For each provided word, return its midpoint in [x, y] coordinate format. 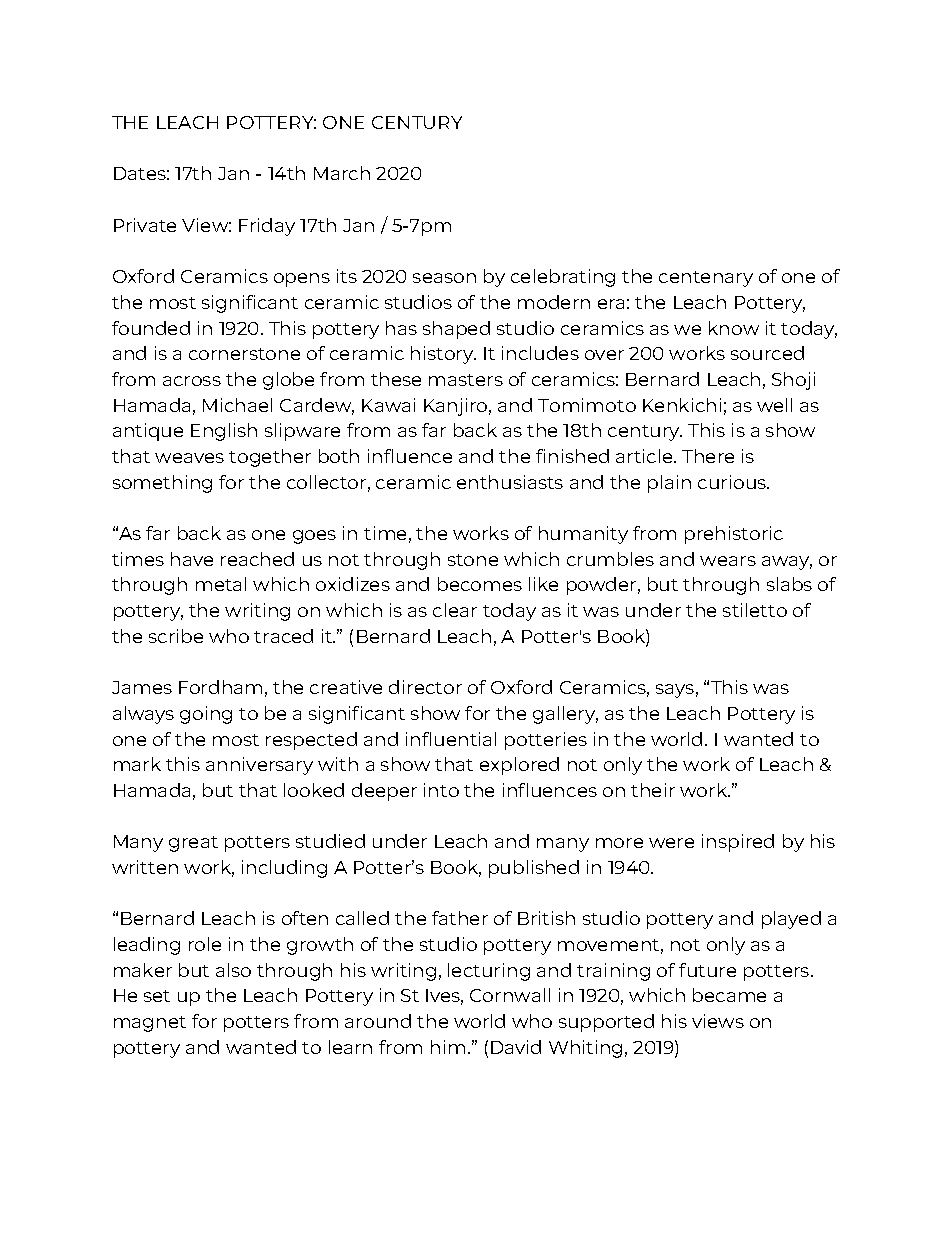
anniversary [259, 766]
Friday [267, 227]
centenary [706, 279]
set [157, 996]
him [448, 1047]
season [444, 278]
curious [733, 482]
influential [451, 739]
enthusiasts [510, 482]
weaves [189, 458]
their [653, 790]
